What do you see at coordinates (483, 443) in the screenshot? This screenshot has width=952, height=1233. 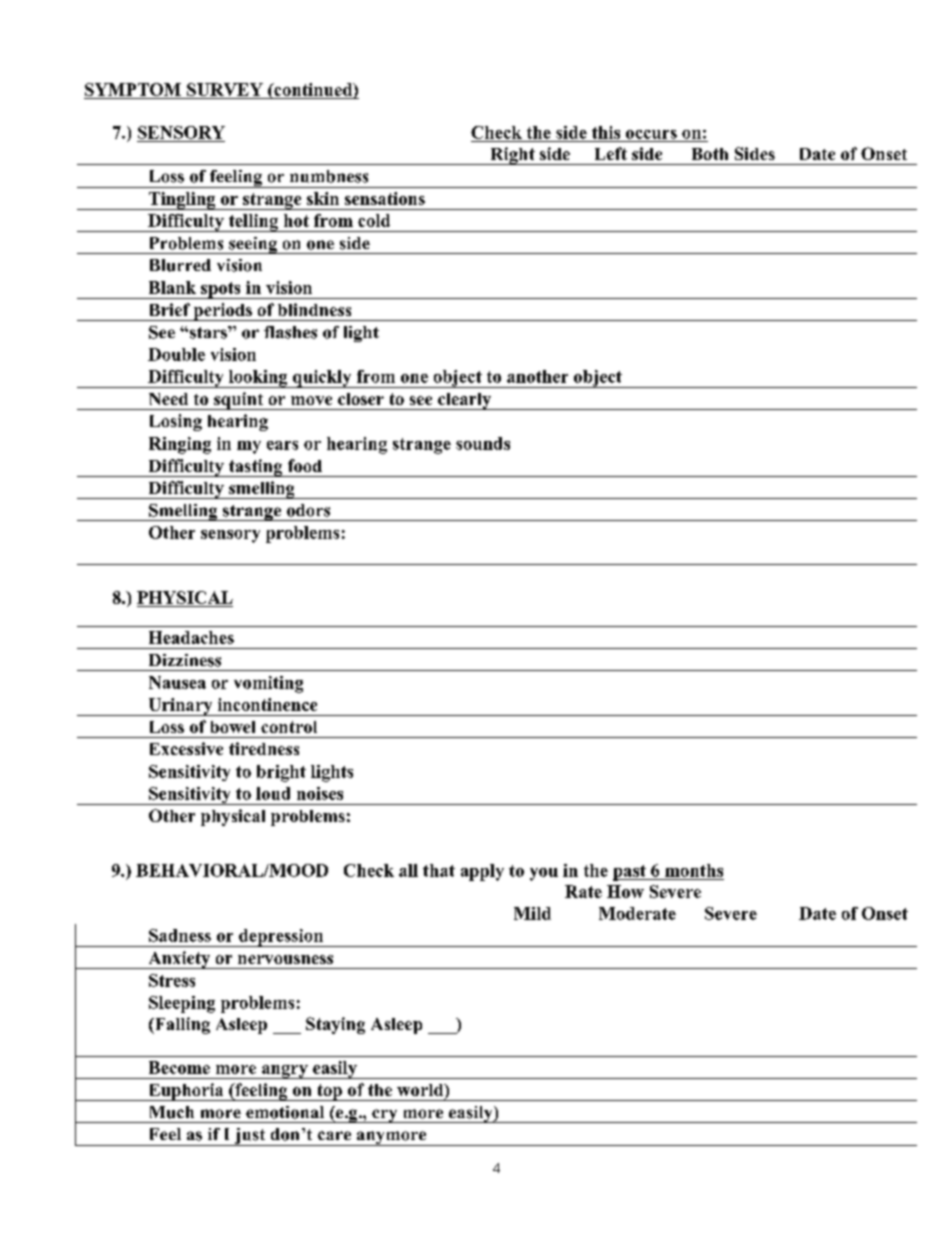 I see `sounds` at bounding box center [483, 443].
